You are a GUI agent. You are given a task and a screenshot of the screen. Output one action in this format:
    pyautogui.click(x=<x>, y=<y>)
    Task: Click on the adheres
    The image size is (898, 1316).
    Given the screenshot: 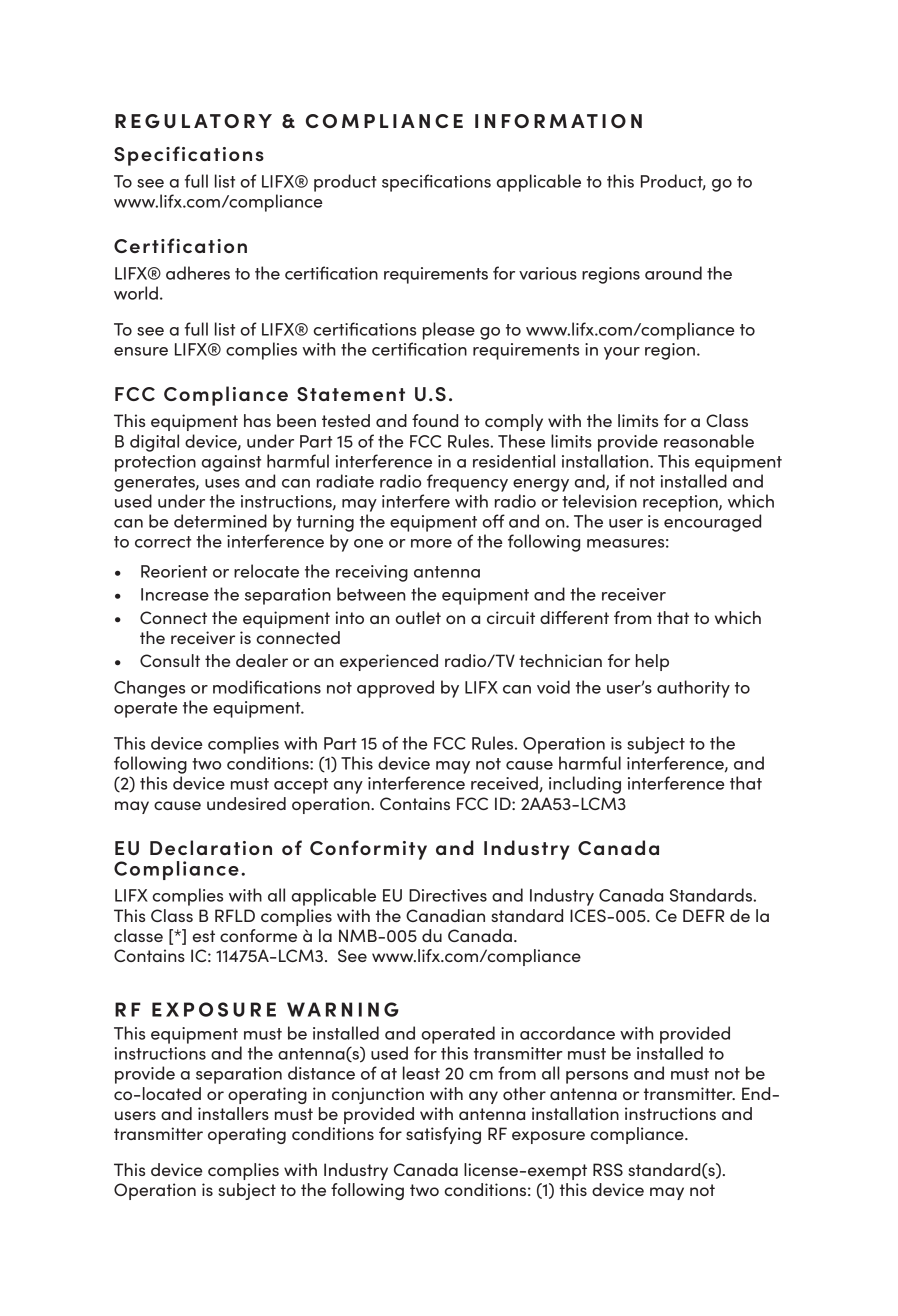 What is the action you would take?
    pyautogui.click(x=198, y=273)
